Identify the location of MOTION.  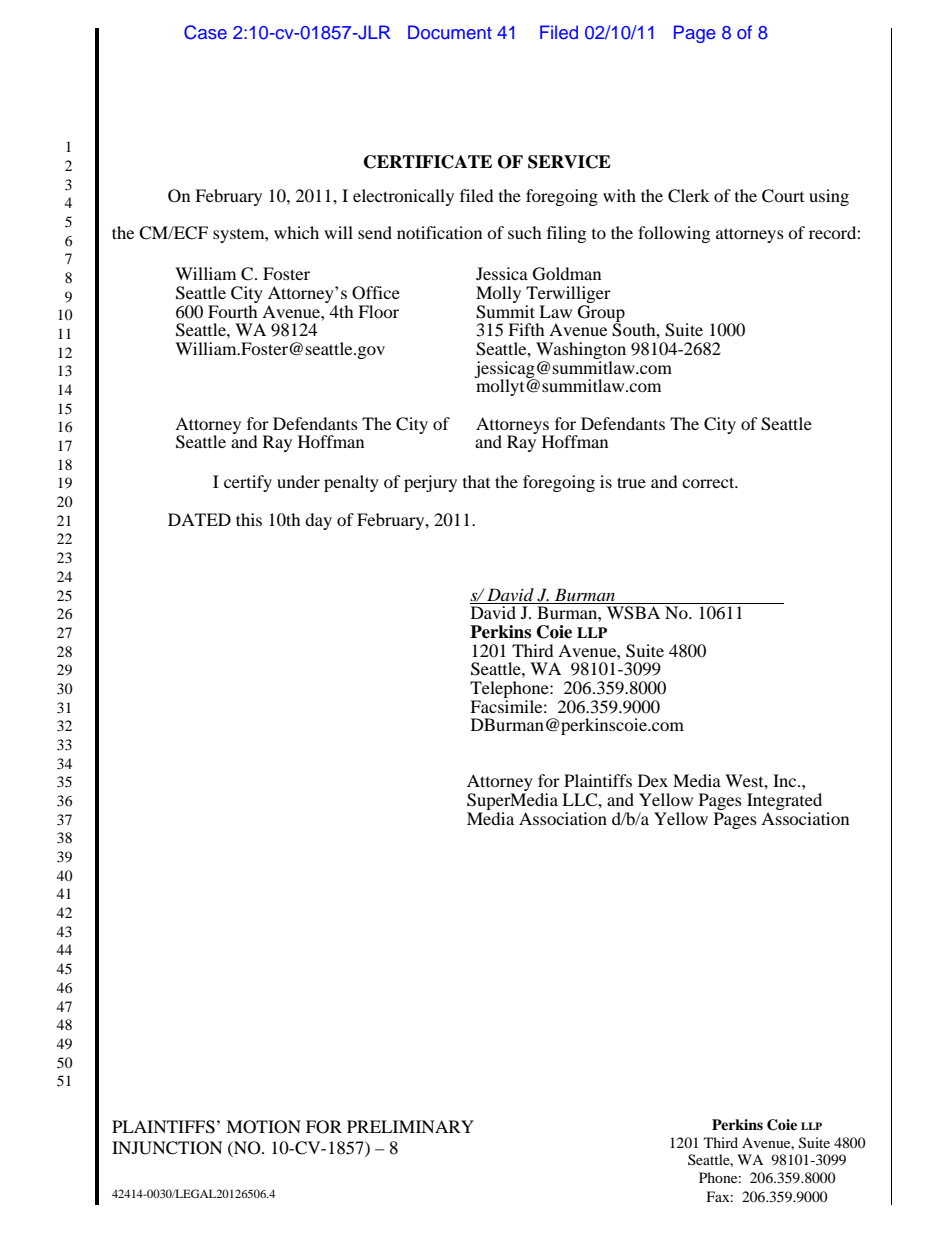
(263, 1127).
